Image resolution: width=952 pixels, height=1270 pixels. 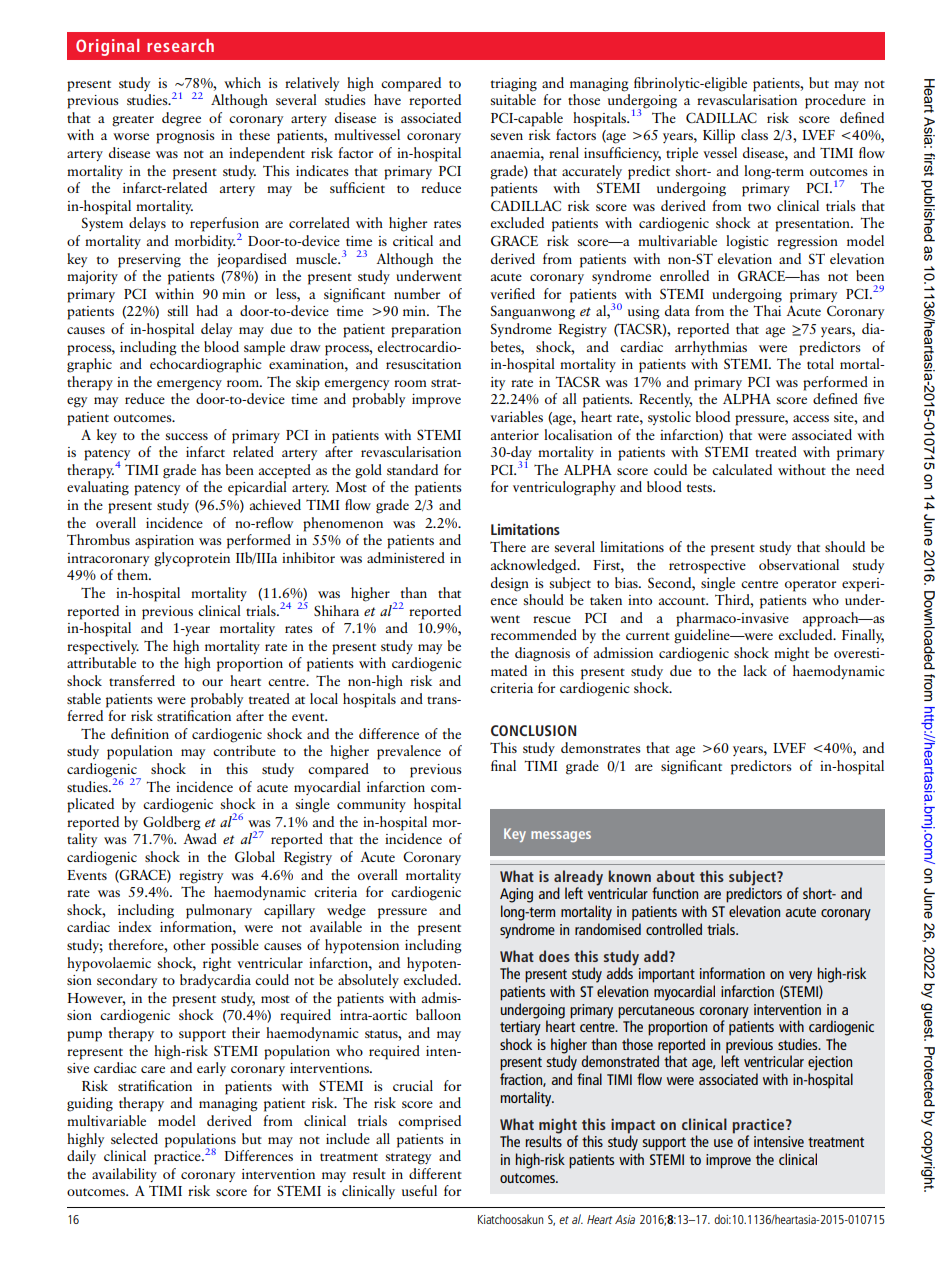 I want to click on about, so click(x=675, y=876).
